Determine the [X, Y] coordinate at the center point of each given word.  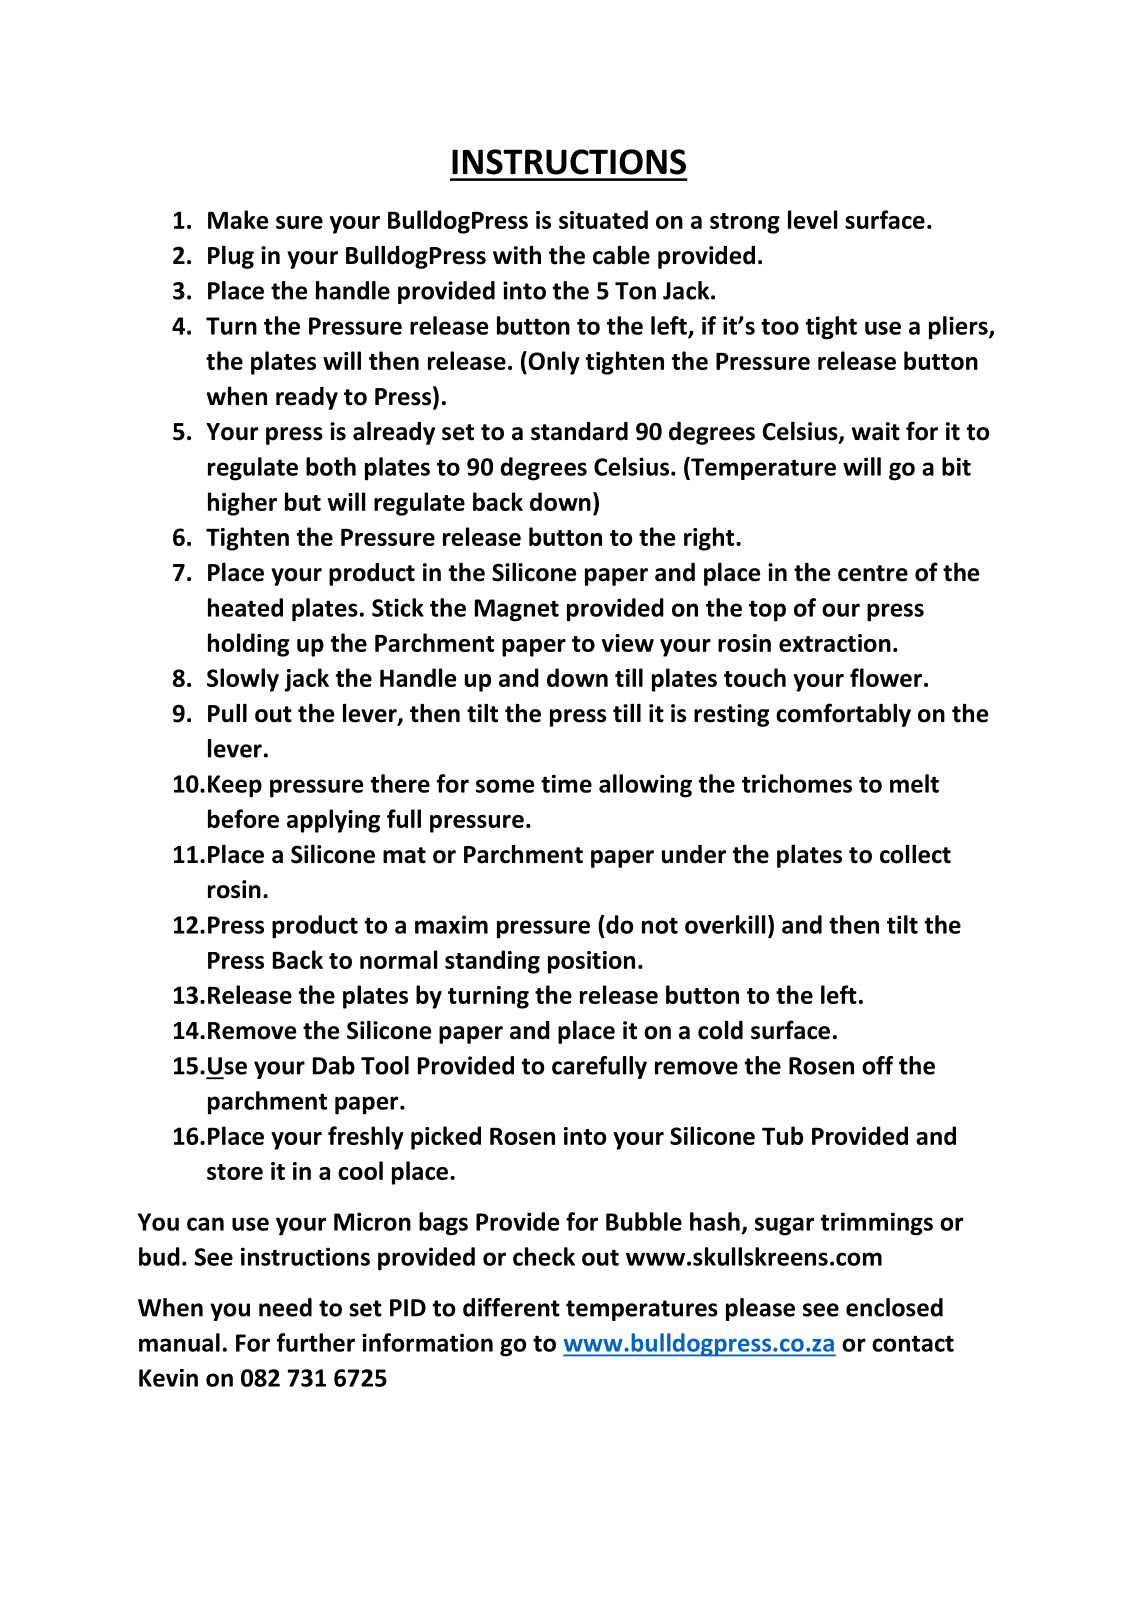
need [285, 1307]
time [566, 783]
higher [242, 504]
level [813, 219]
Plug [231, 257]
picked [446, 1138]
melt [914, 783]
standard [579, 431]
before [243, 818]
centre [873, 573]
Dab [334, 1065]
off [877, 1065]
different [511, 1307]
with [517, 255]
